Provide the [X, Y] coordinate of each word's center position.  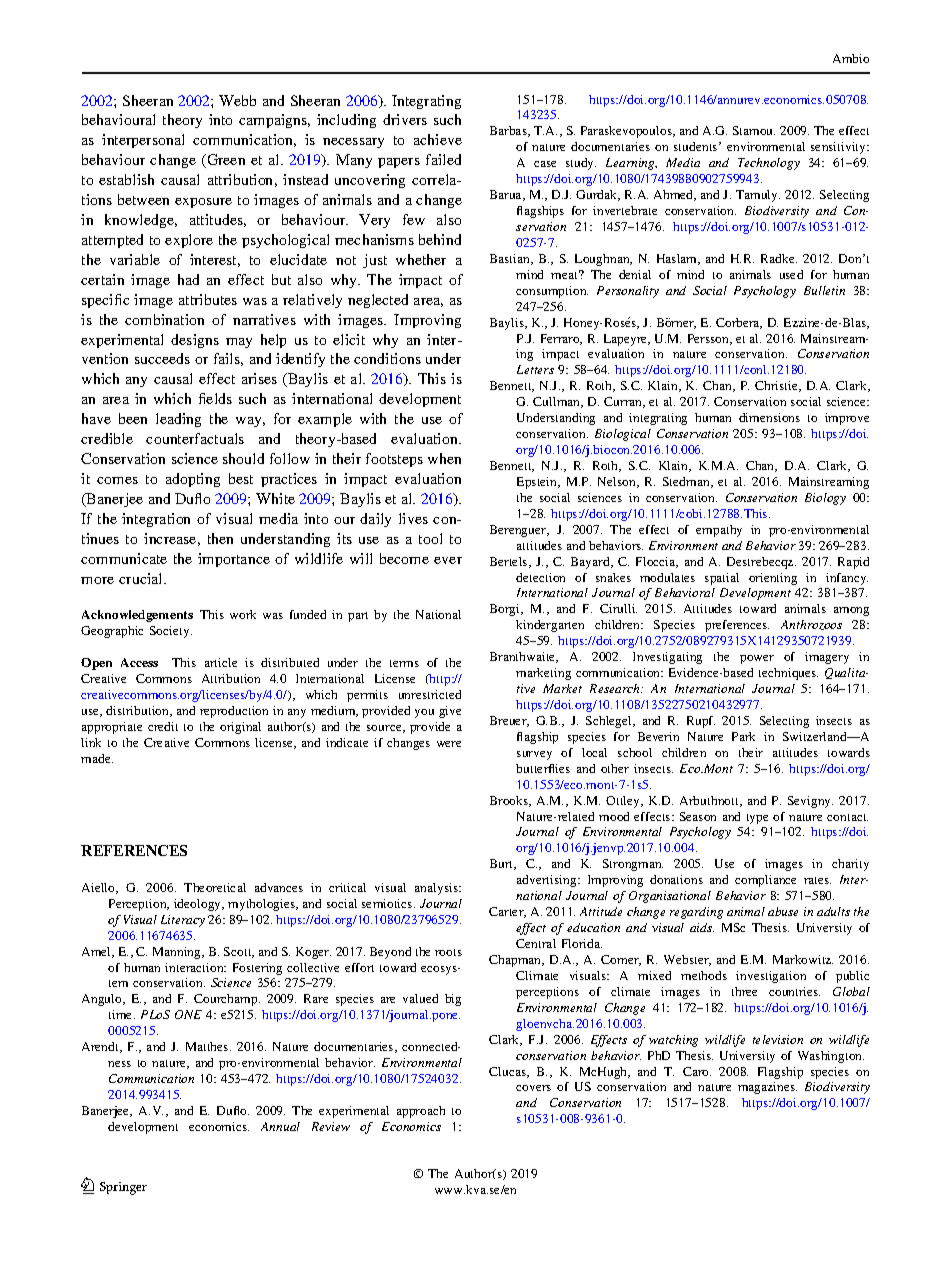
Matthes [208, 1046]
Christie [777, 386]
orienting [773, 579]
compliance [765, 881]
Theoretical [215, 887]
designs [195, 341]
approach [421, 1112]
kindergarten [550, 626]
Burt [503, 864]
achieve [438, 139]
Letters [535, 369]
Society [171, 632]
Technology [769, 164]
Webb [237, 100]
